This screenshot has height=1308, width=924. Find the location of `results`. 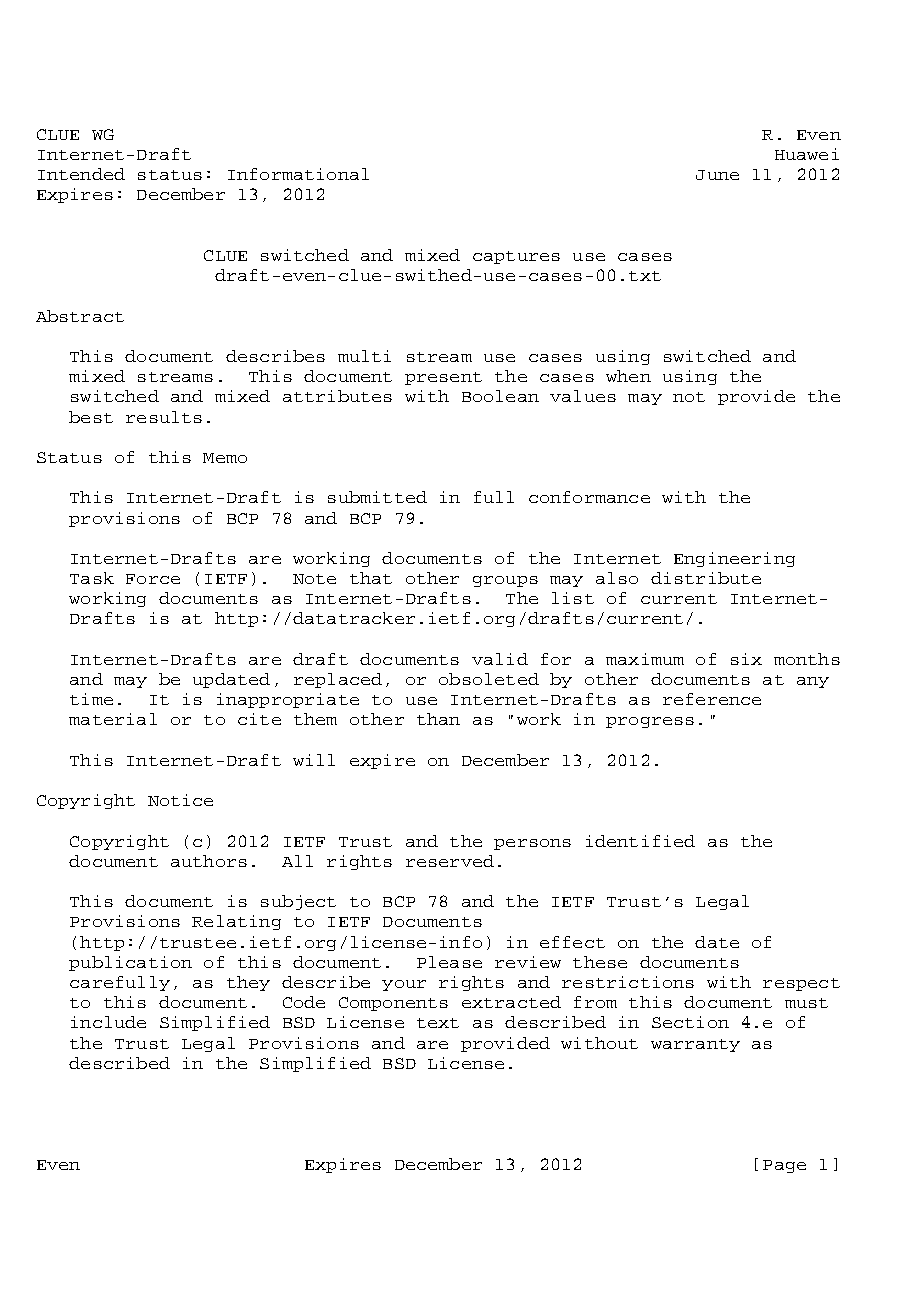

results is located at coordinates (164, 417).
